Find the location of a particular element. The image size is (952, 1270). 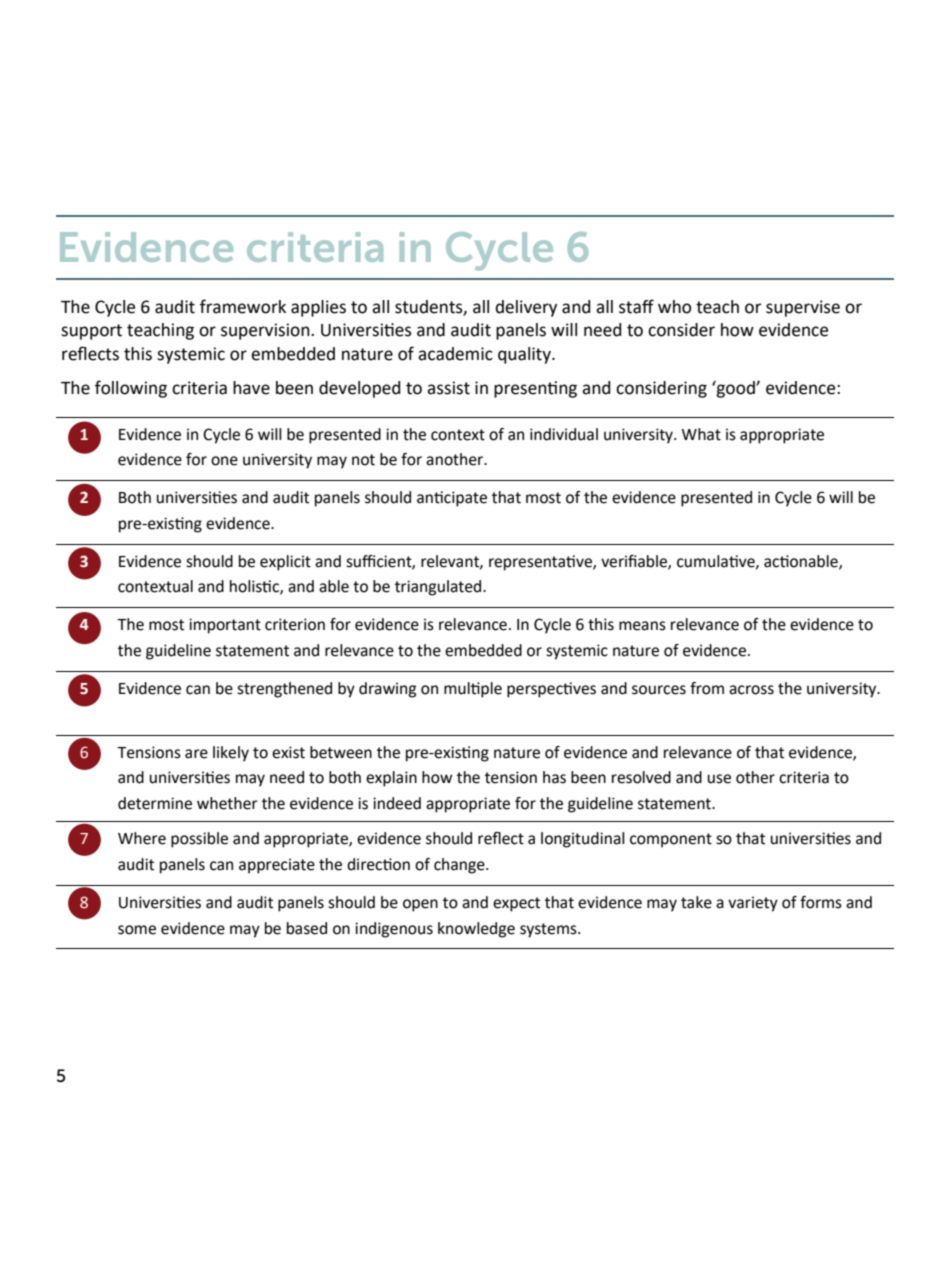

What is located at coordinates (701, 434).
